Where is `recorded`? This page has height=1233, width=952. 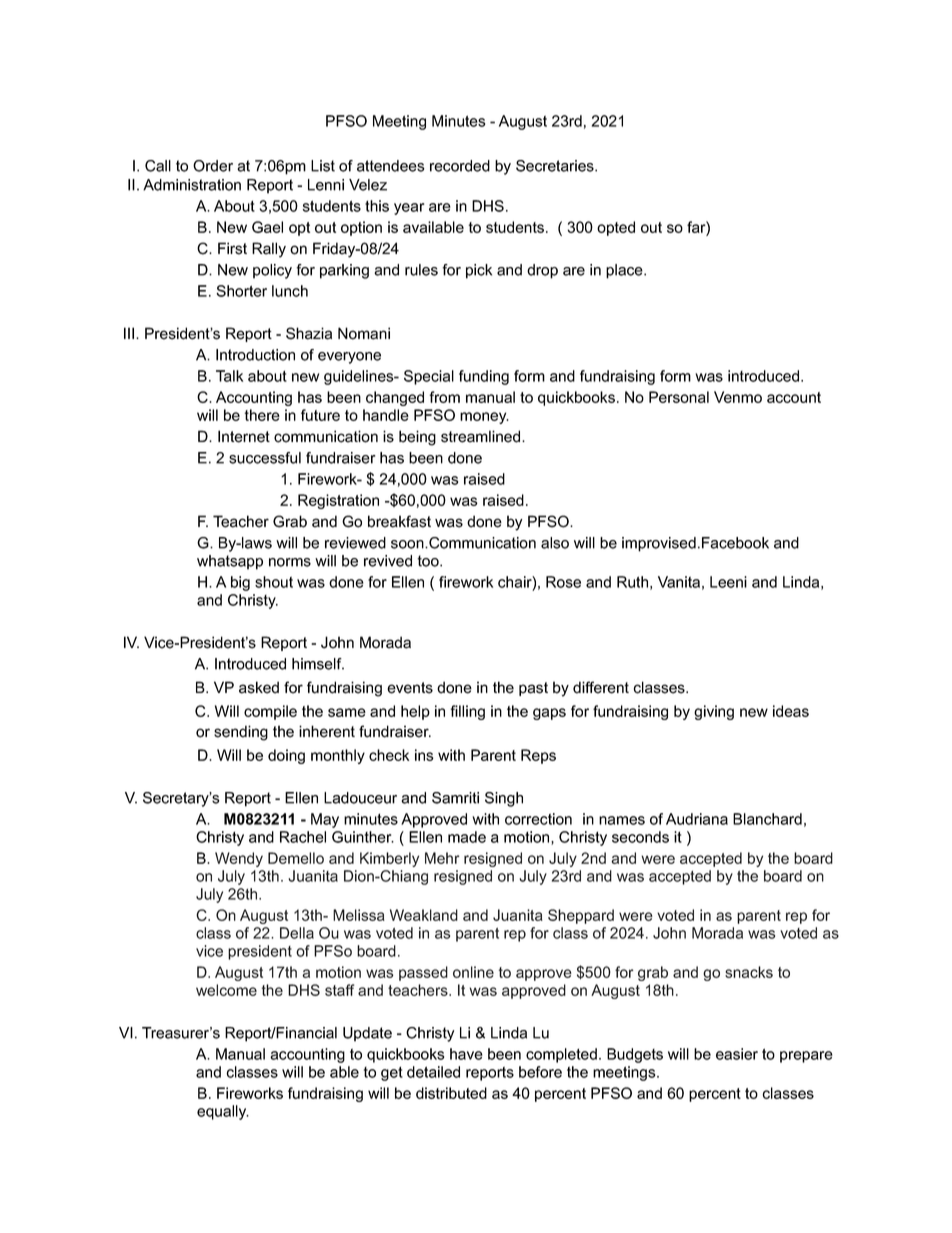
recorded is located at coordinates (460, 166).
